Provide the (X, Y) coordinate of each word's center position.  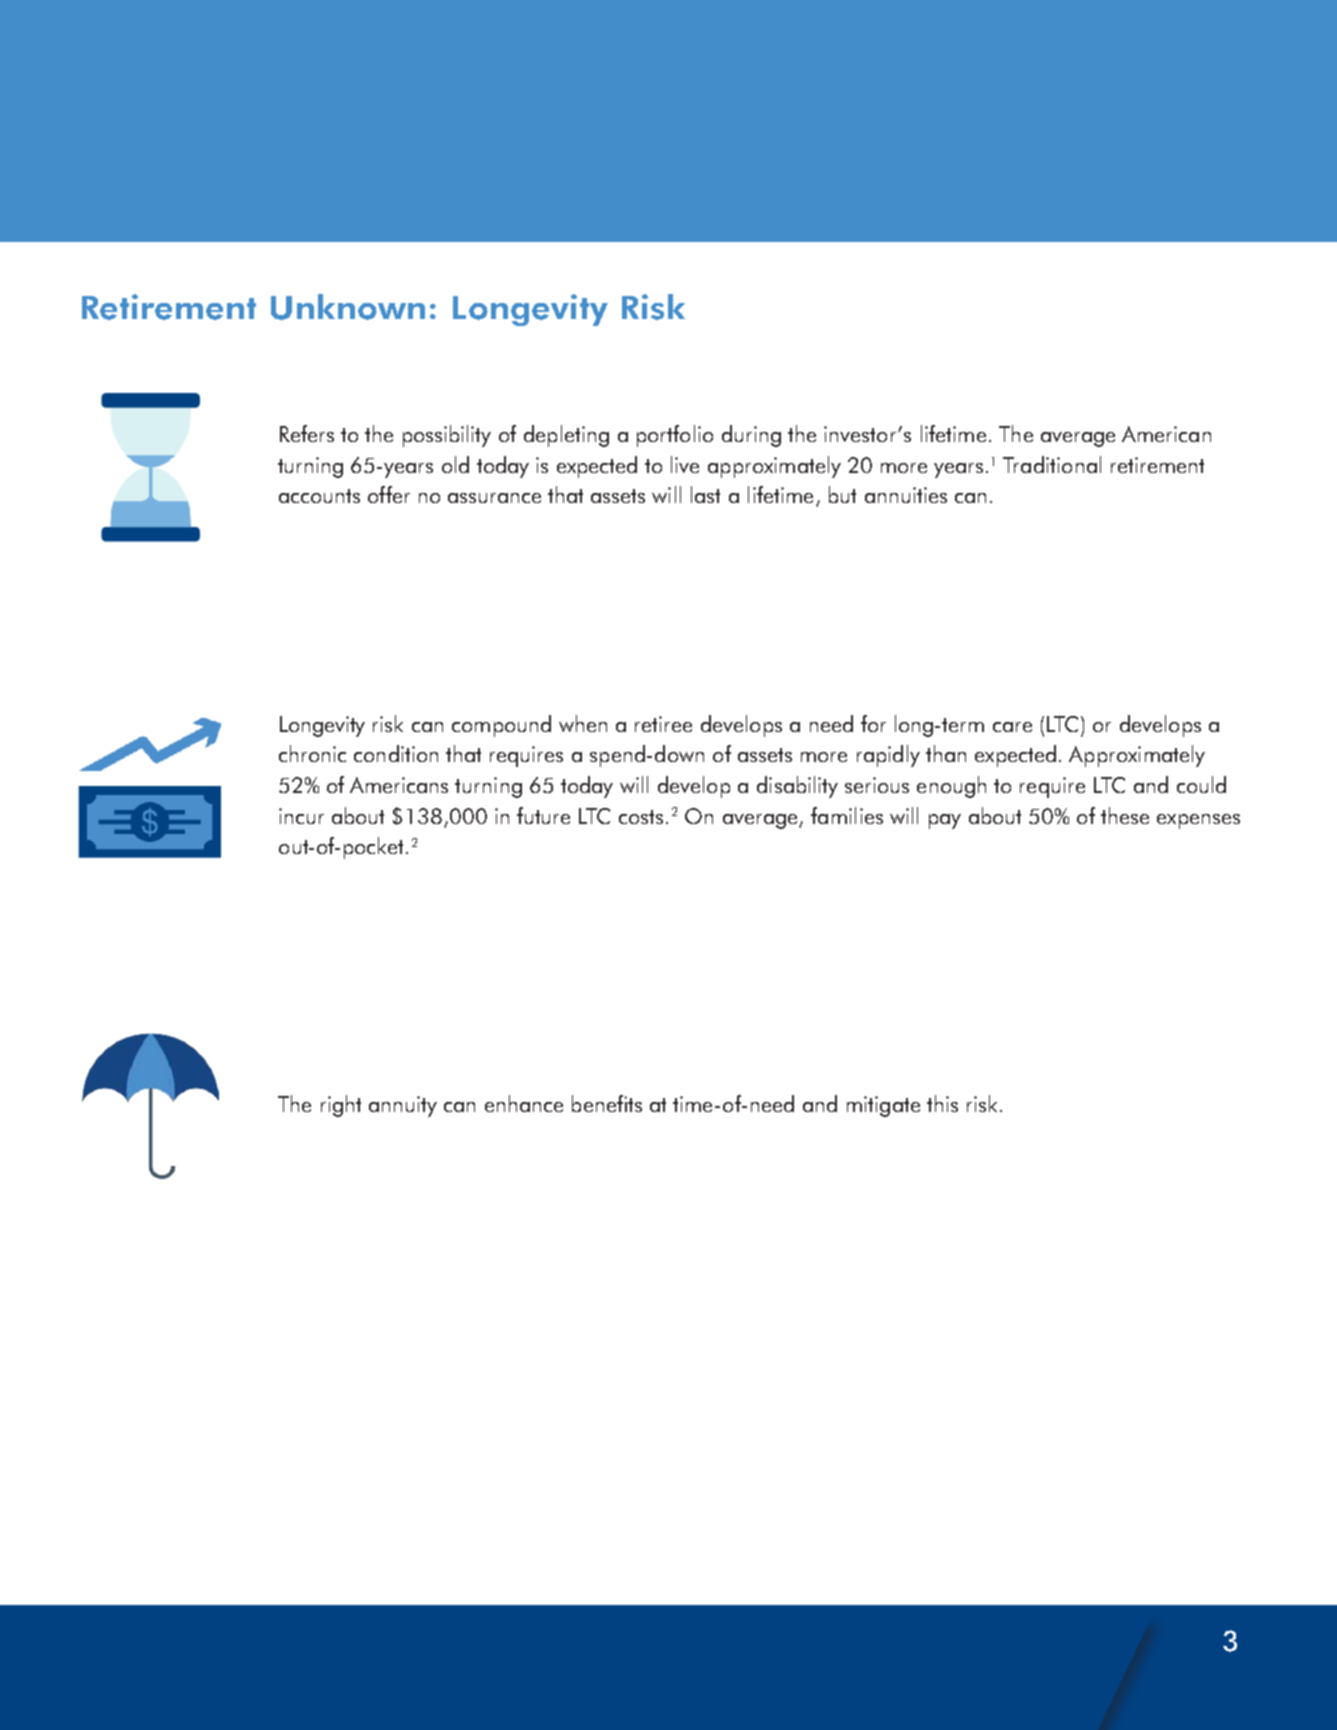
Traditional (1052, 464)
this (942, 1103)
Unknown (348, 307)
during (751, 436)
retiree (663, 724)
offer (389, 494)
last (705, 494)
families (847, 815)
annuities (906, 495)
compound (501, 726)
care (1012, 727)
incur (301, 816)
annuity (403, 1106)
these (1125, 815)
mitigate (883, 1106)
